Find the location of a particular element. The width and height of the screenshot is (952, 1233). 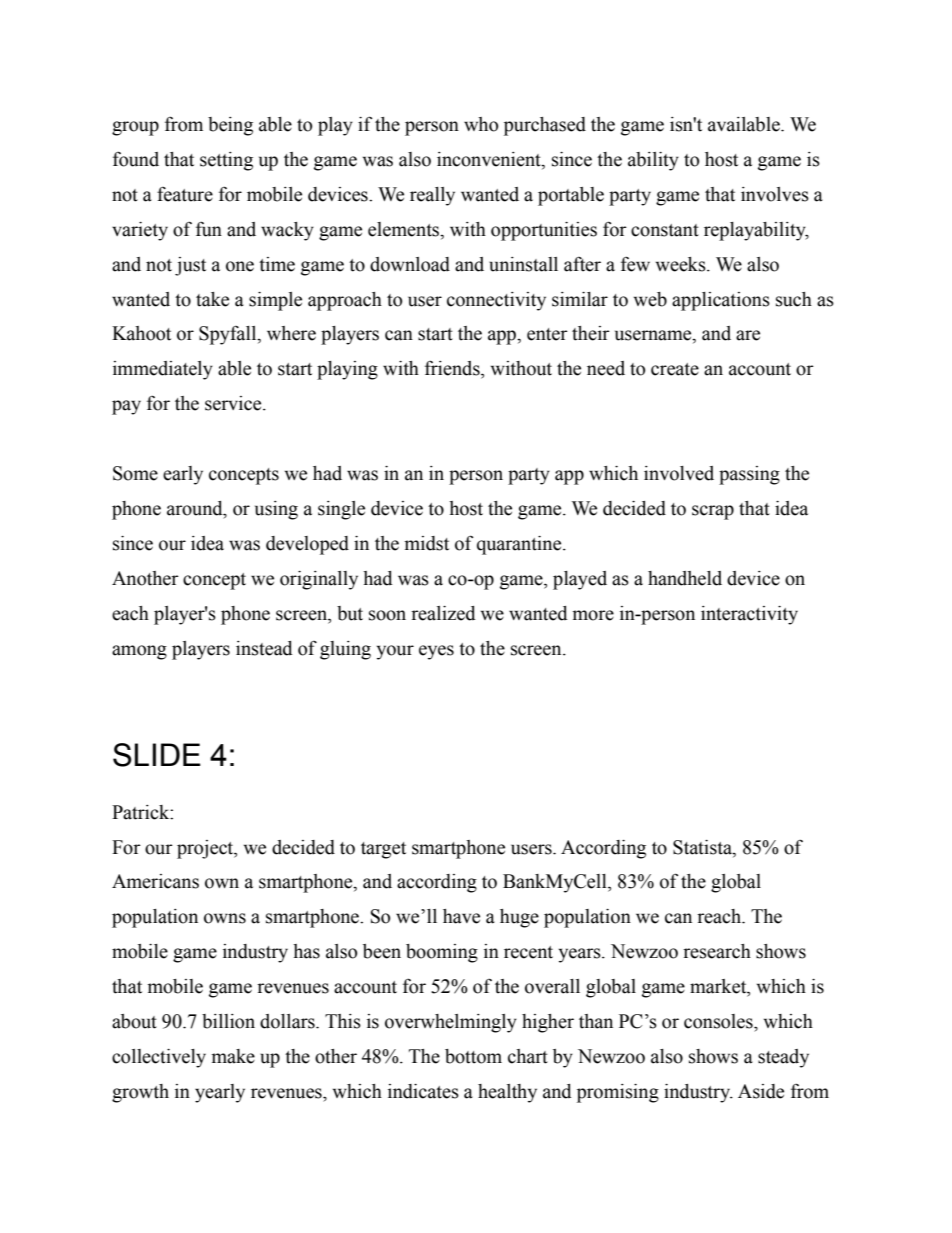

friends is located at coordinates (453, 368).
